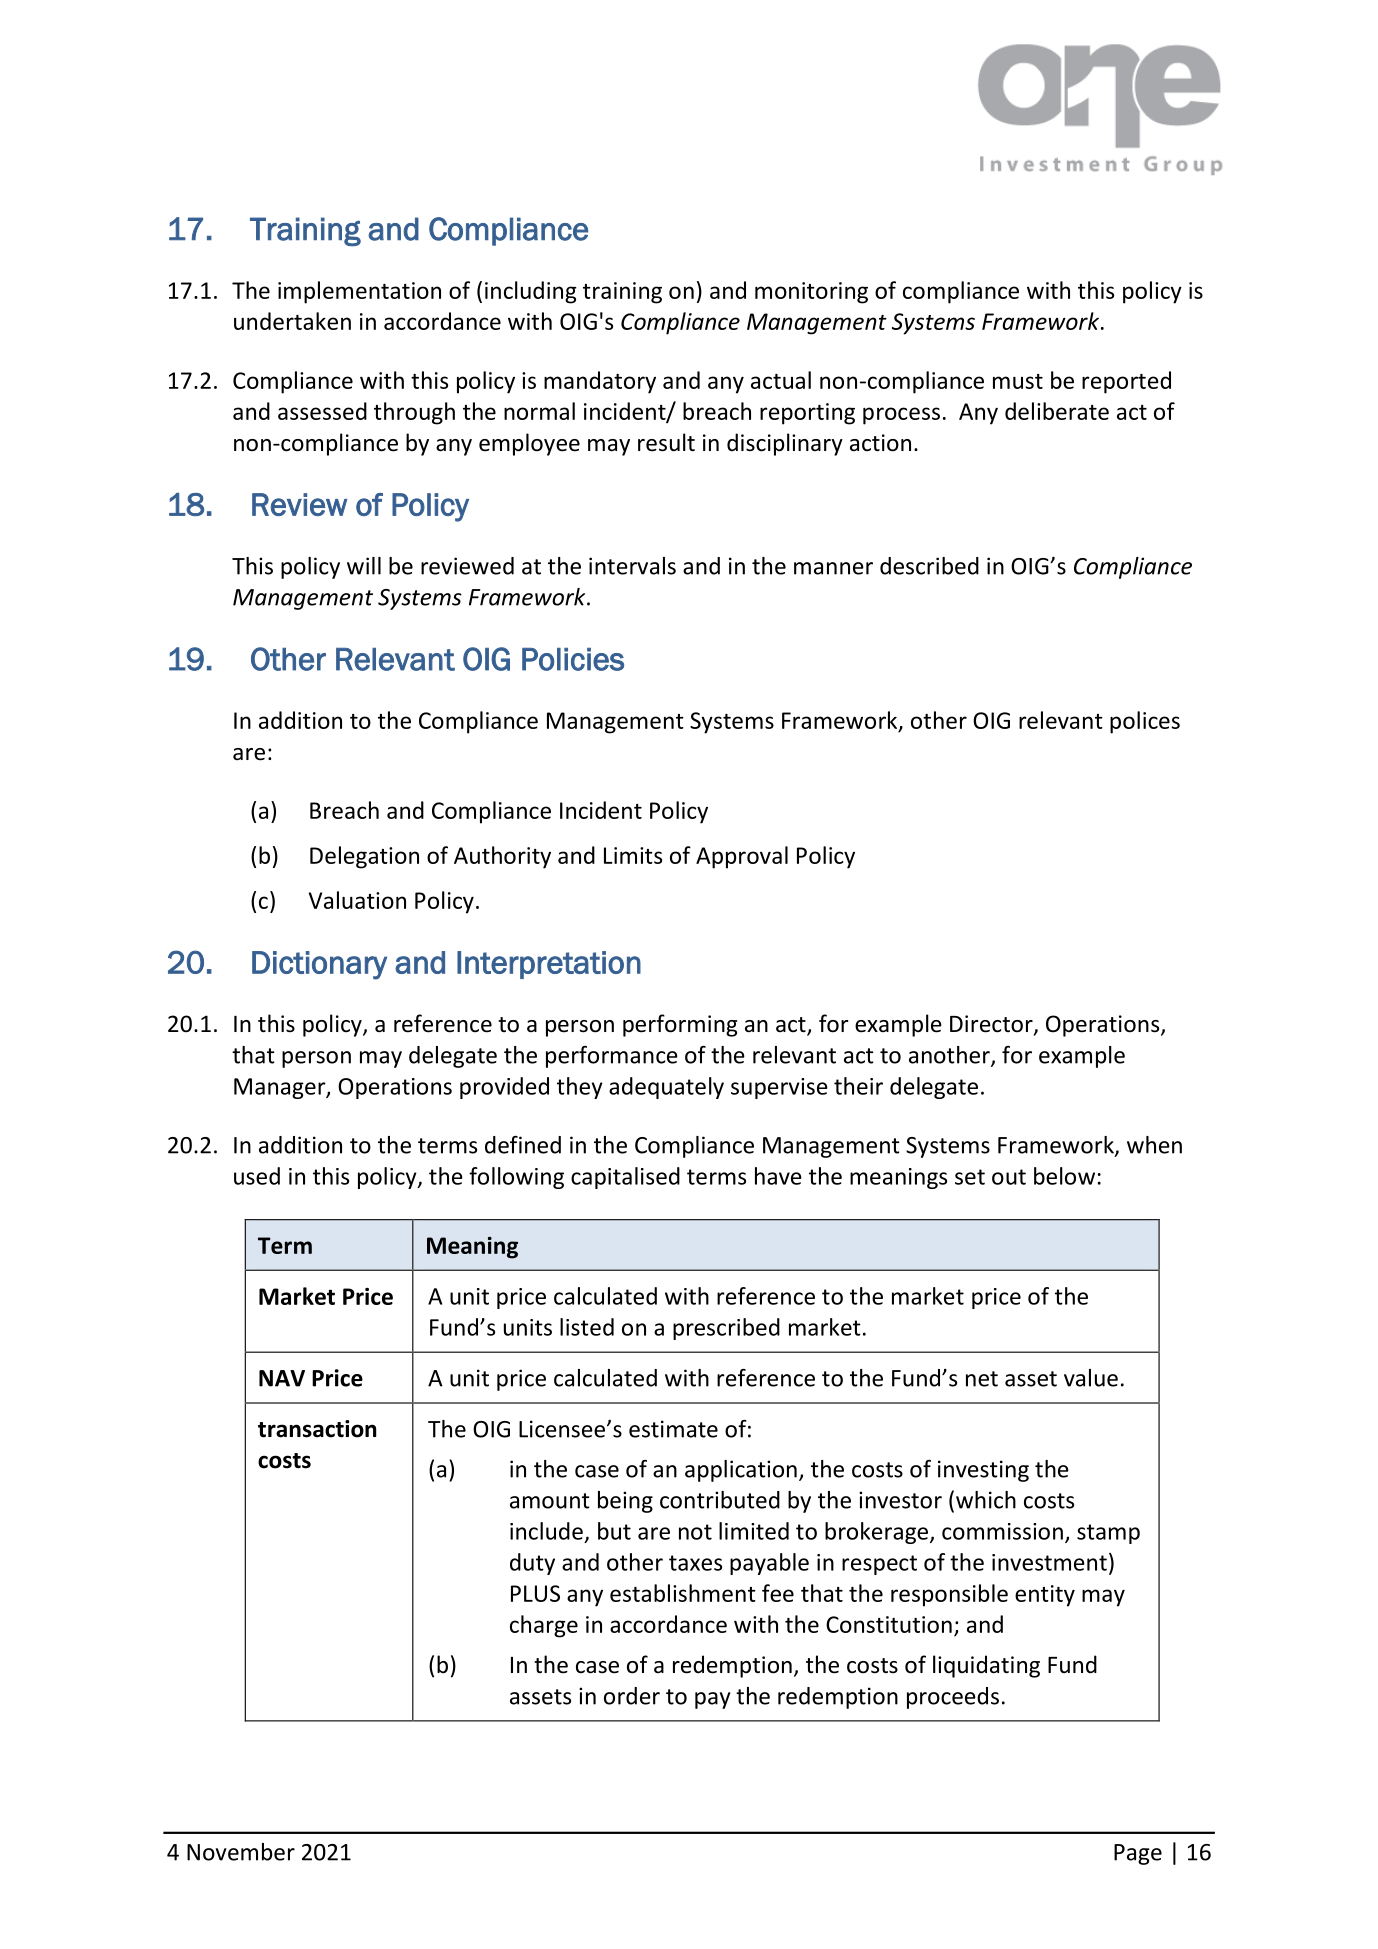  What do you see at coordinates (781, 380) in the screenshot?
I see `actual` at bounding box center [781, 380].
